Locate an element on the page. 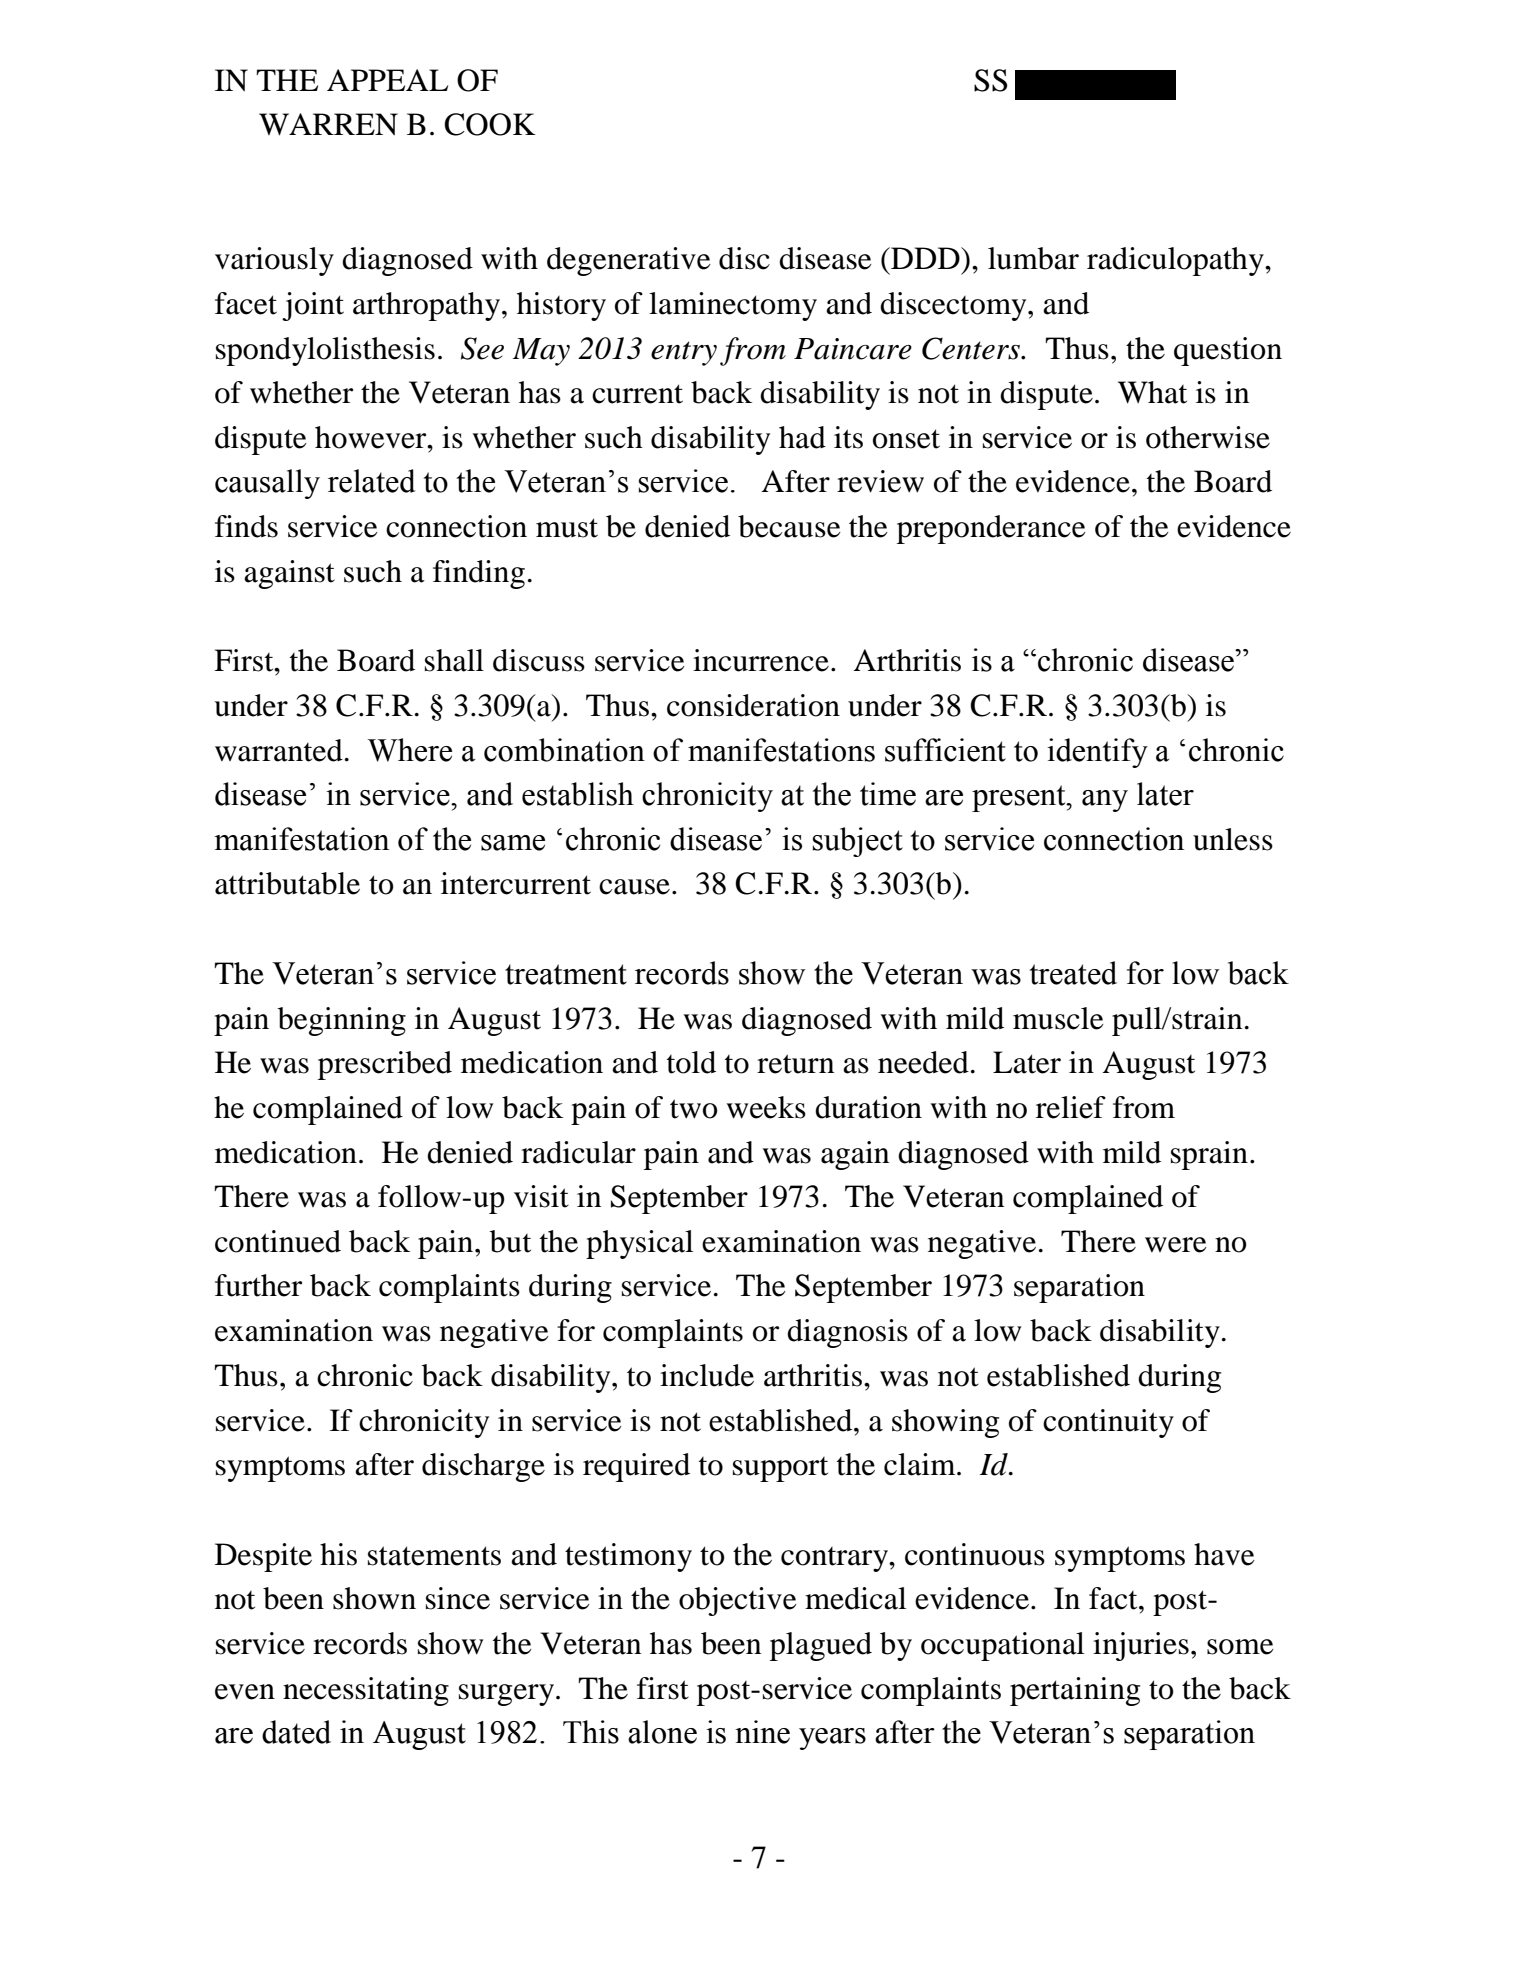 The height and width of the document is (1965, 1518). pertaining is located at coordinates (1075, 1691).
